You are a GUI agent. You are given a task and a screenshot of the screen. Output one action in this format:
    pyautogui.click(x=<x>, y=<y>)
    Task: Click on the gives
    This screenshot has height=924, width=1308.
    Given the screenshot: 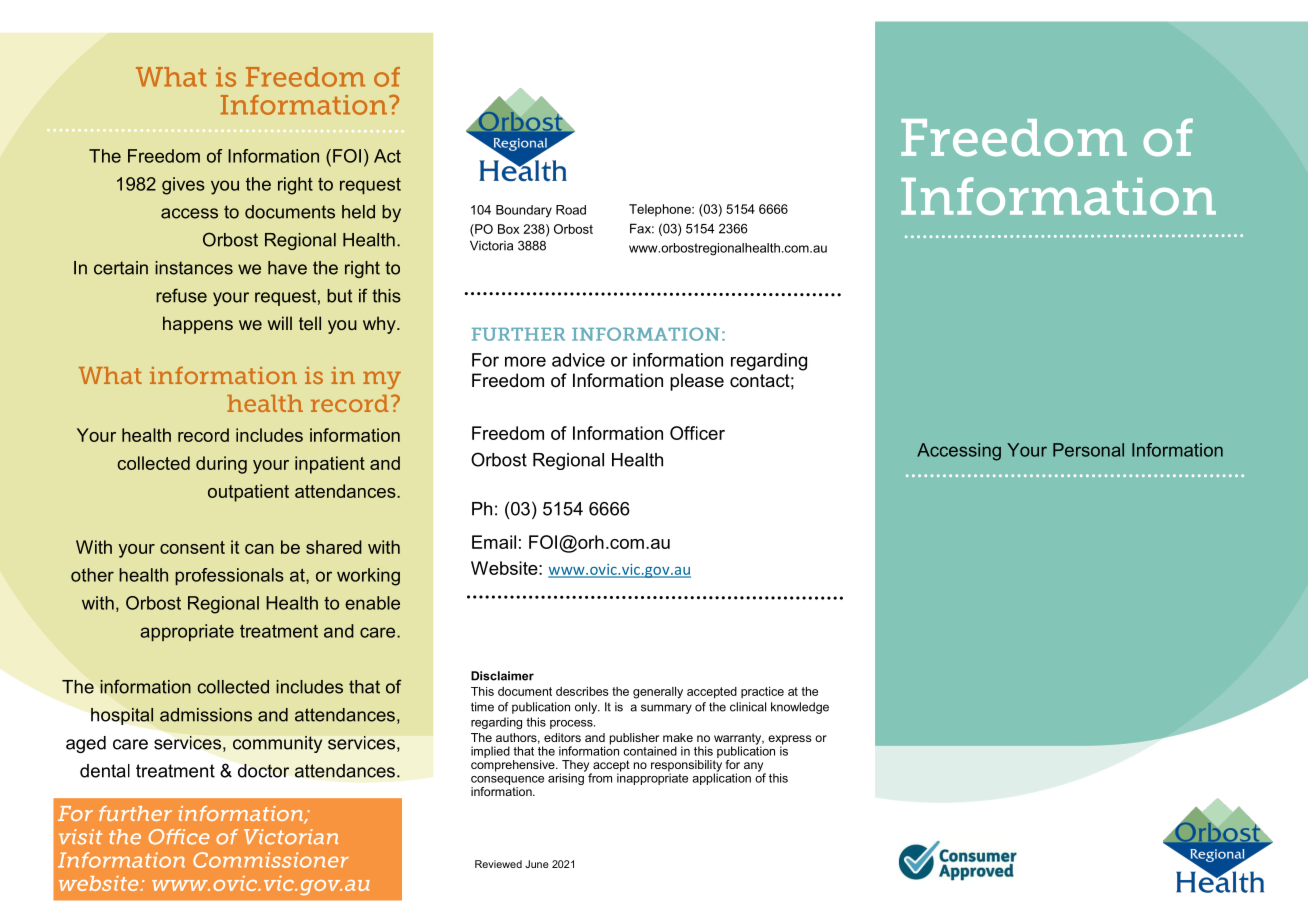 What is the action you would take?
    pyautogui.click(x=183, y=186)
